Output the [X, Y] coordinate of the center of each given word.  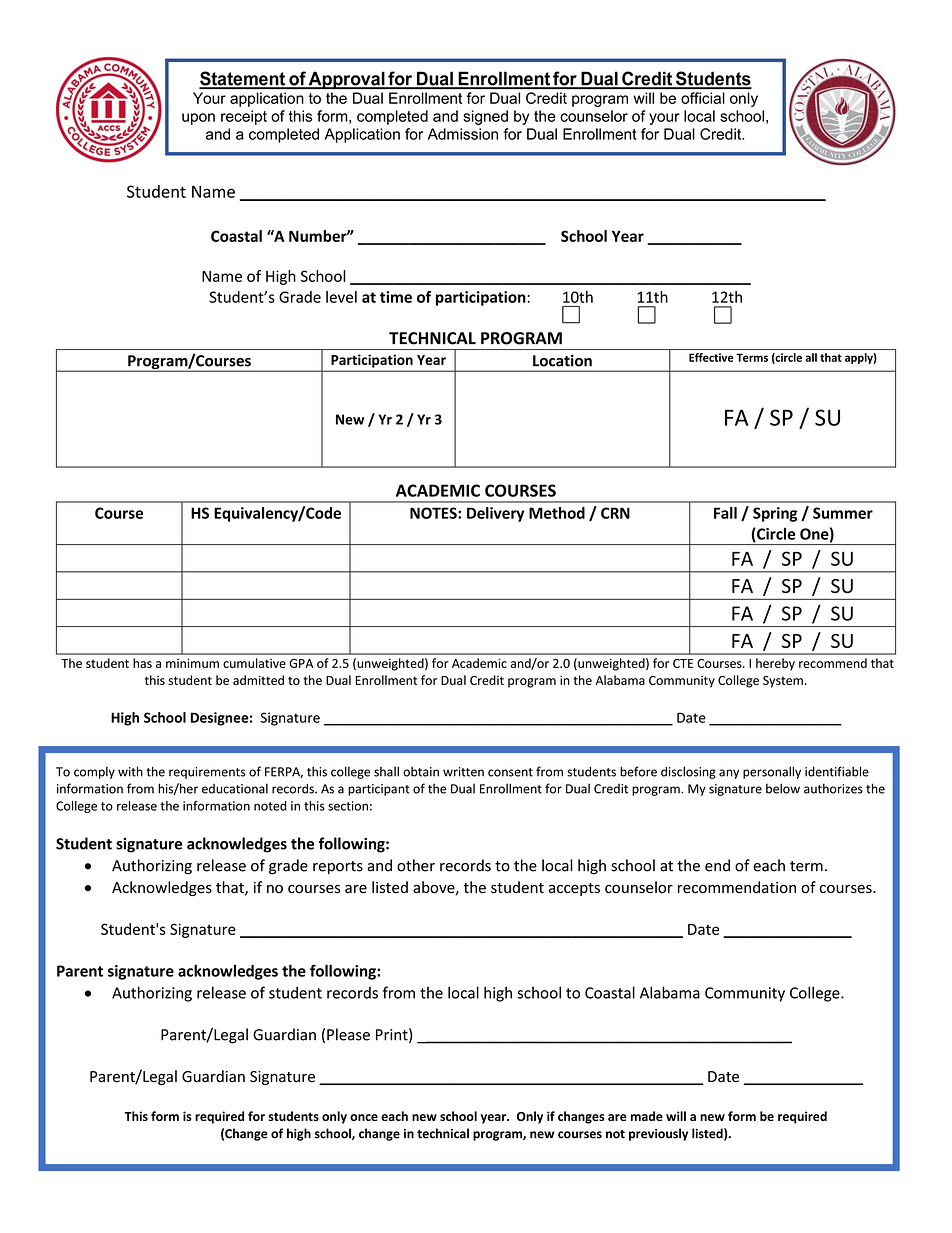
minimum [192, 663]
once [364, 1117]
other [416, 865]
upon [198, 119]
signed [485, 117]
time [396, 297]
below [783, 788]
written [463, 772]
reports [338, 867]
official [702, 98]
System [783, 682]
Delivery [495, 514]
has [142, 663]
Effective [711, 357]
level [341, 297]
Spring [775, 514]
